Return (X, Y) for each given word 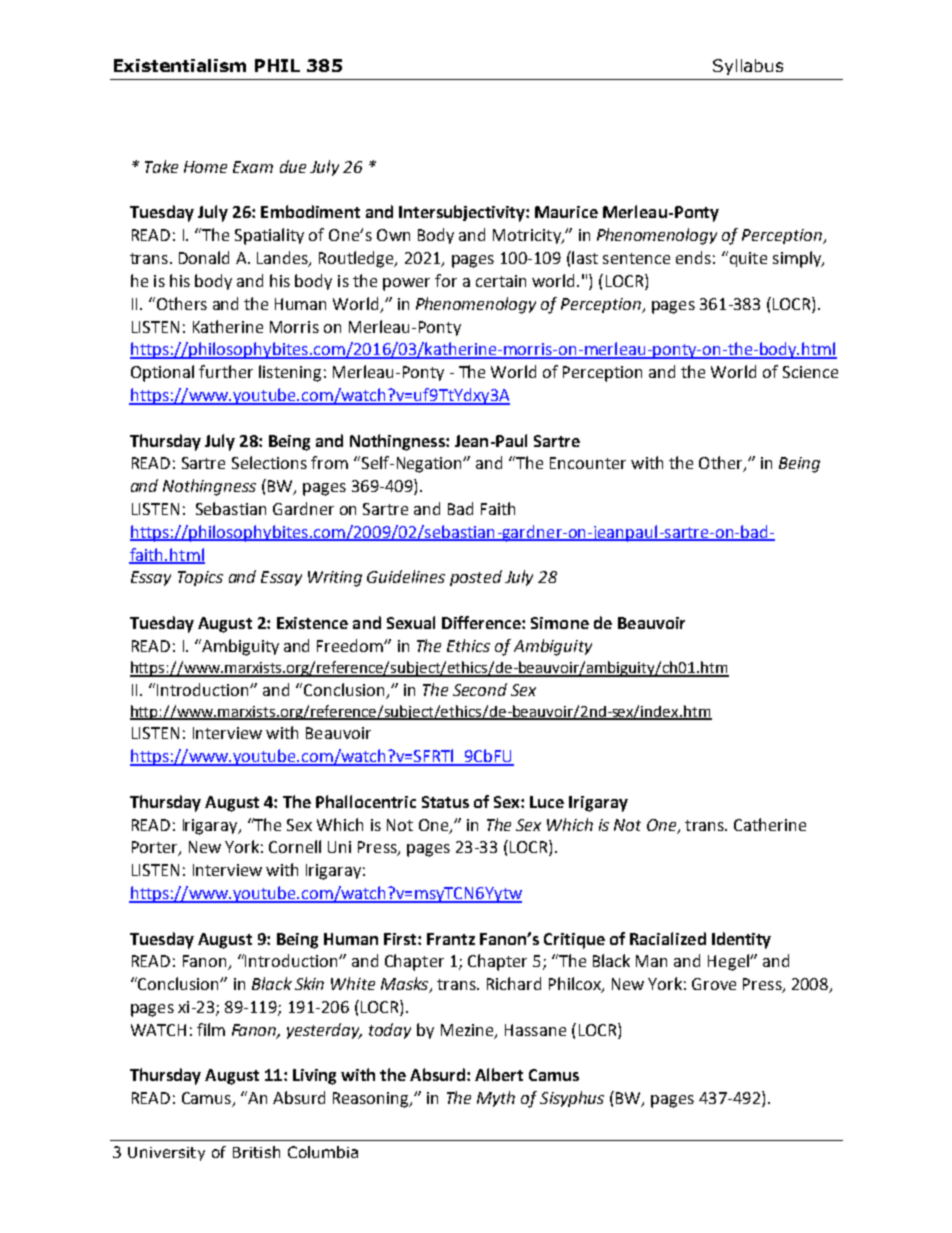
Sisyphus (572, 1099)
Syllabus (748, 67)
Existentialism (180, 65)
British (256, 1152)
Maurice (566, 212)
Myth (496, 1099)
